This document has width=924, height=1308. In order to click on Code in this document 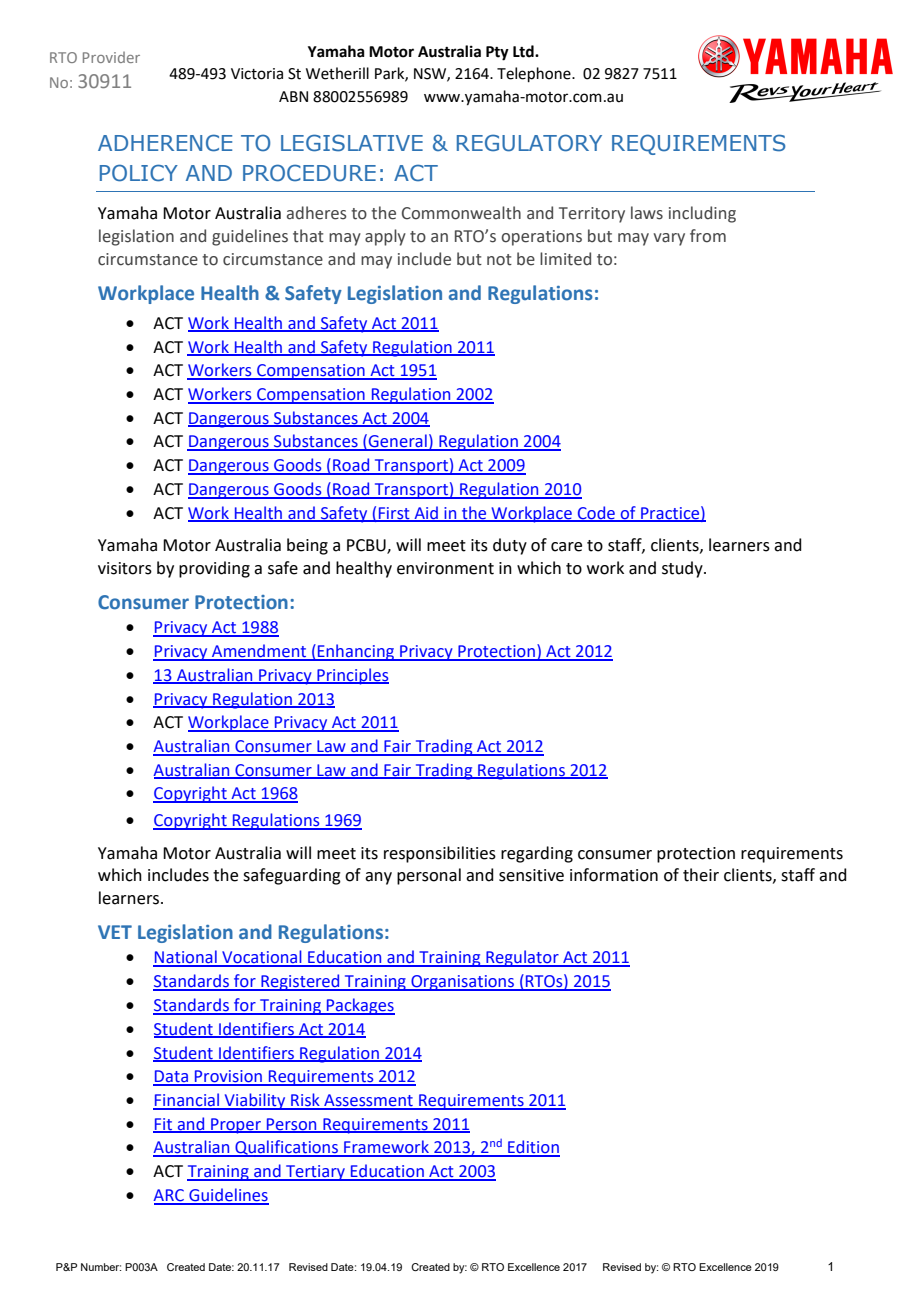, I will do `click(596, 513)`.
